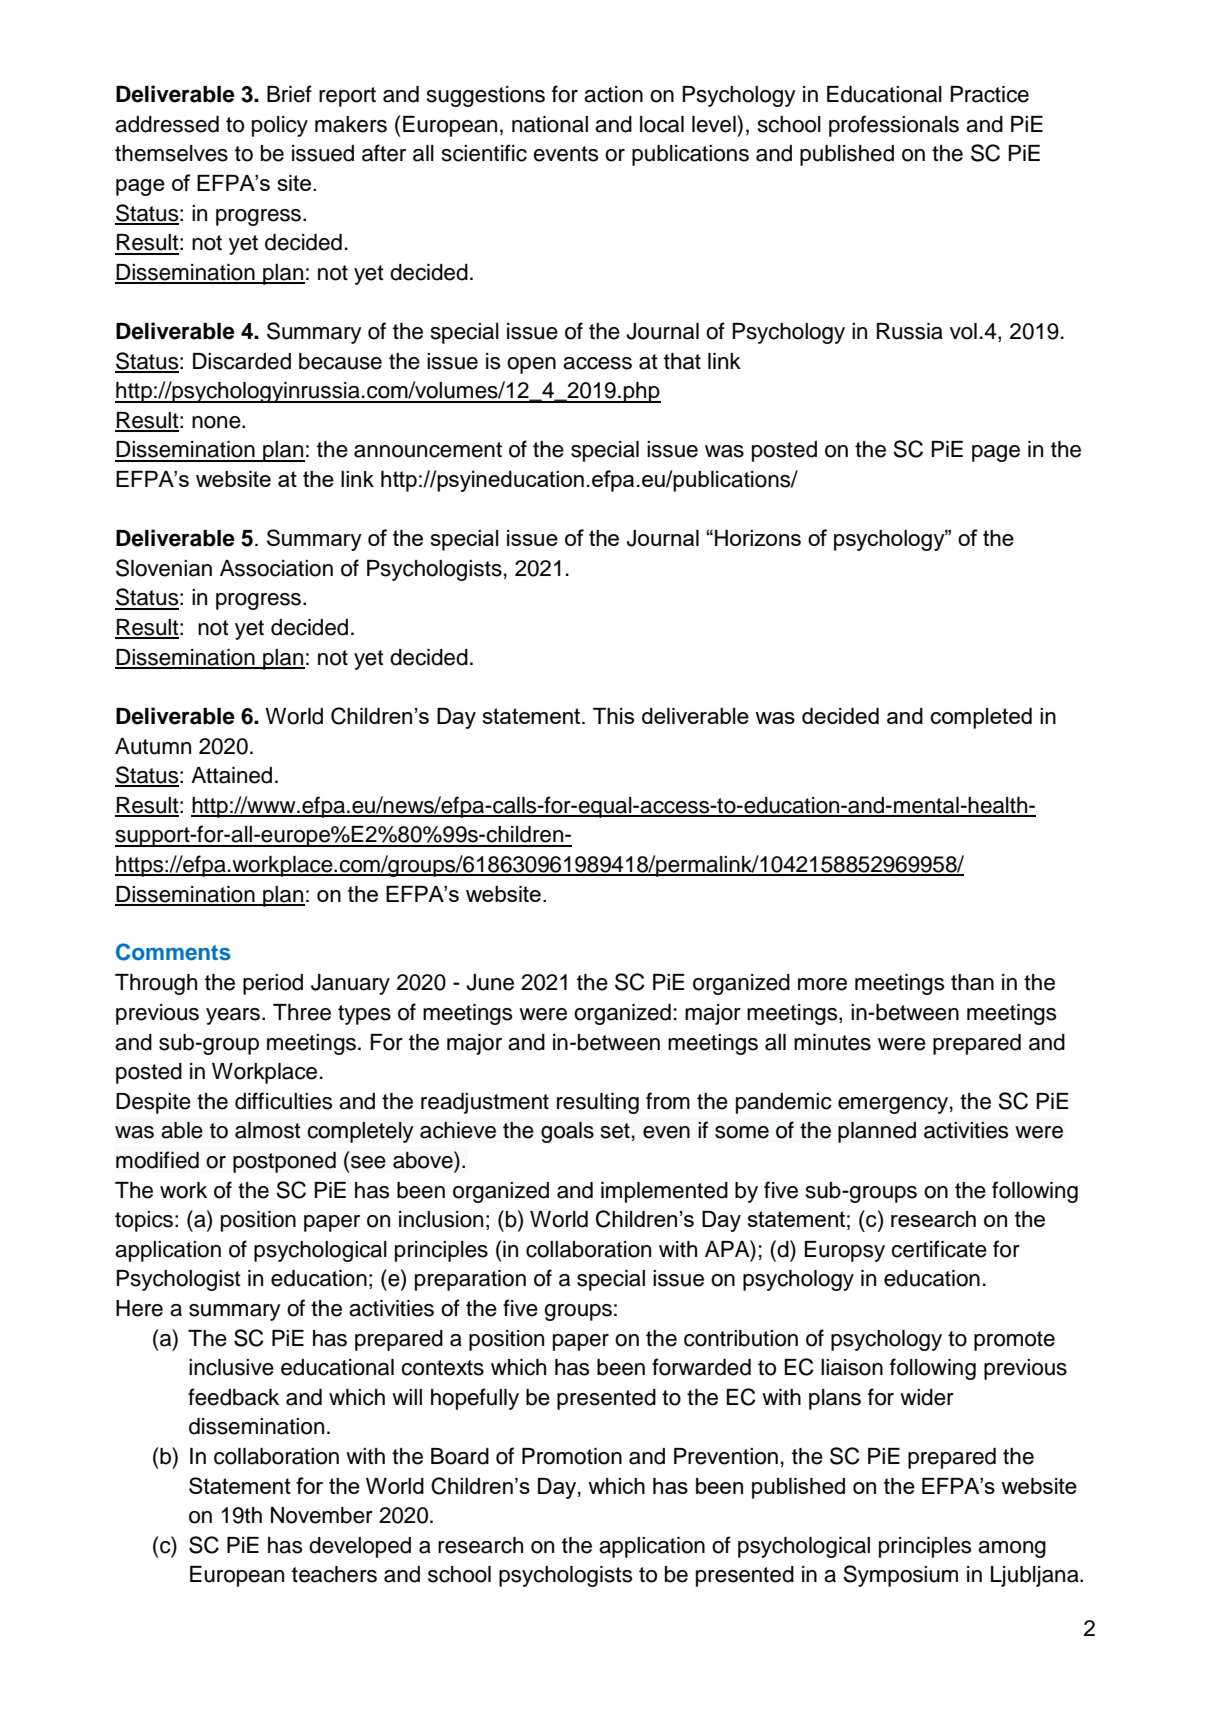  I want to click on goals, so click(567, 1132).
